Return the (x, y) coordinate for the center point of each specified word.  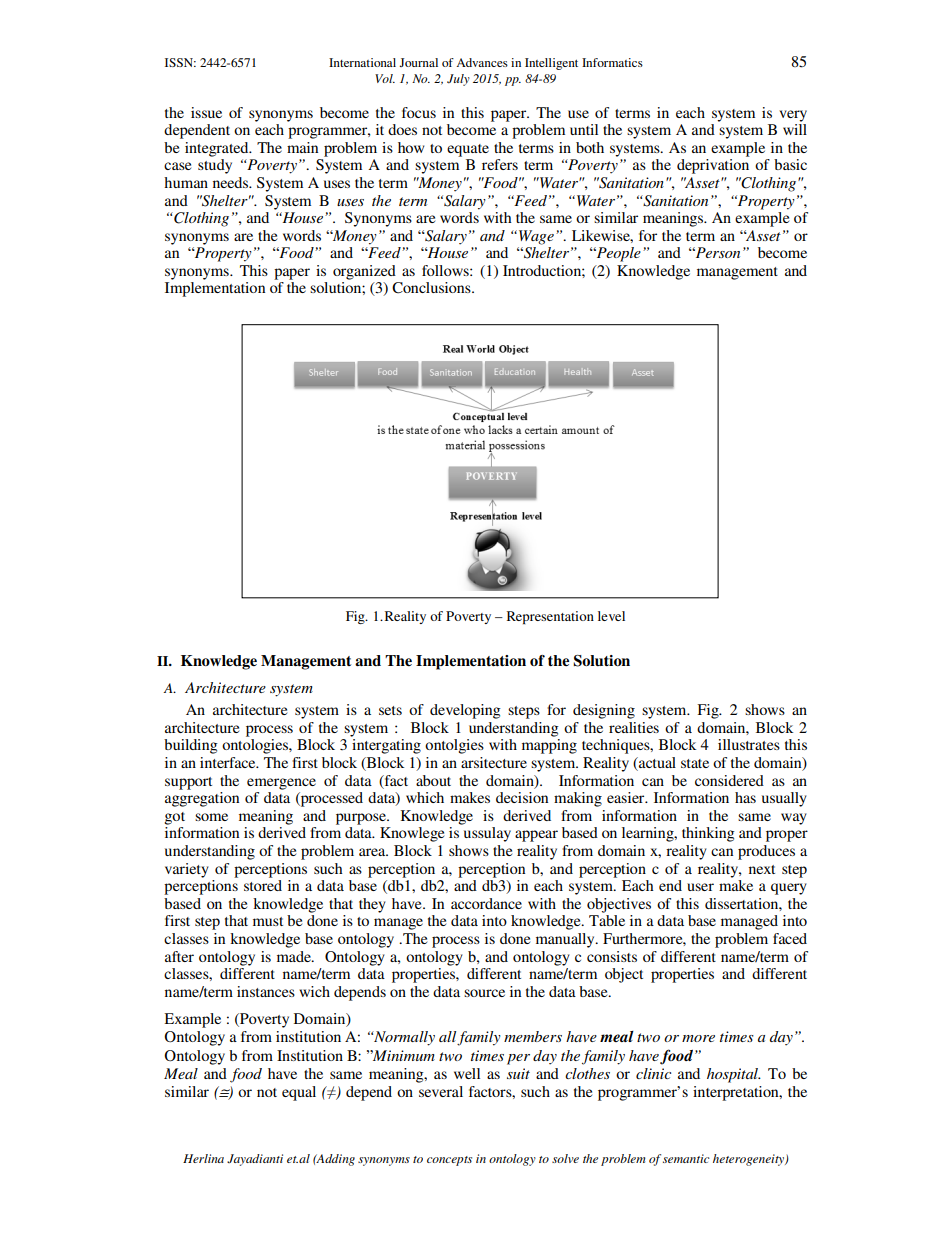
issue (206, 112)
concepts (449, 1161)
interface (229, 762)
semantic (686, 1158)
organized (364, 272)
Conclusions (432, 288)
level (611, 616)
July (458, 80)
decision (522, 797)
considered (729, 780)
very (793, 116)
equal (299, 1093)
